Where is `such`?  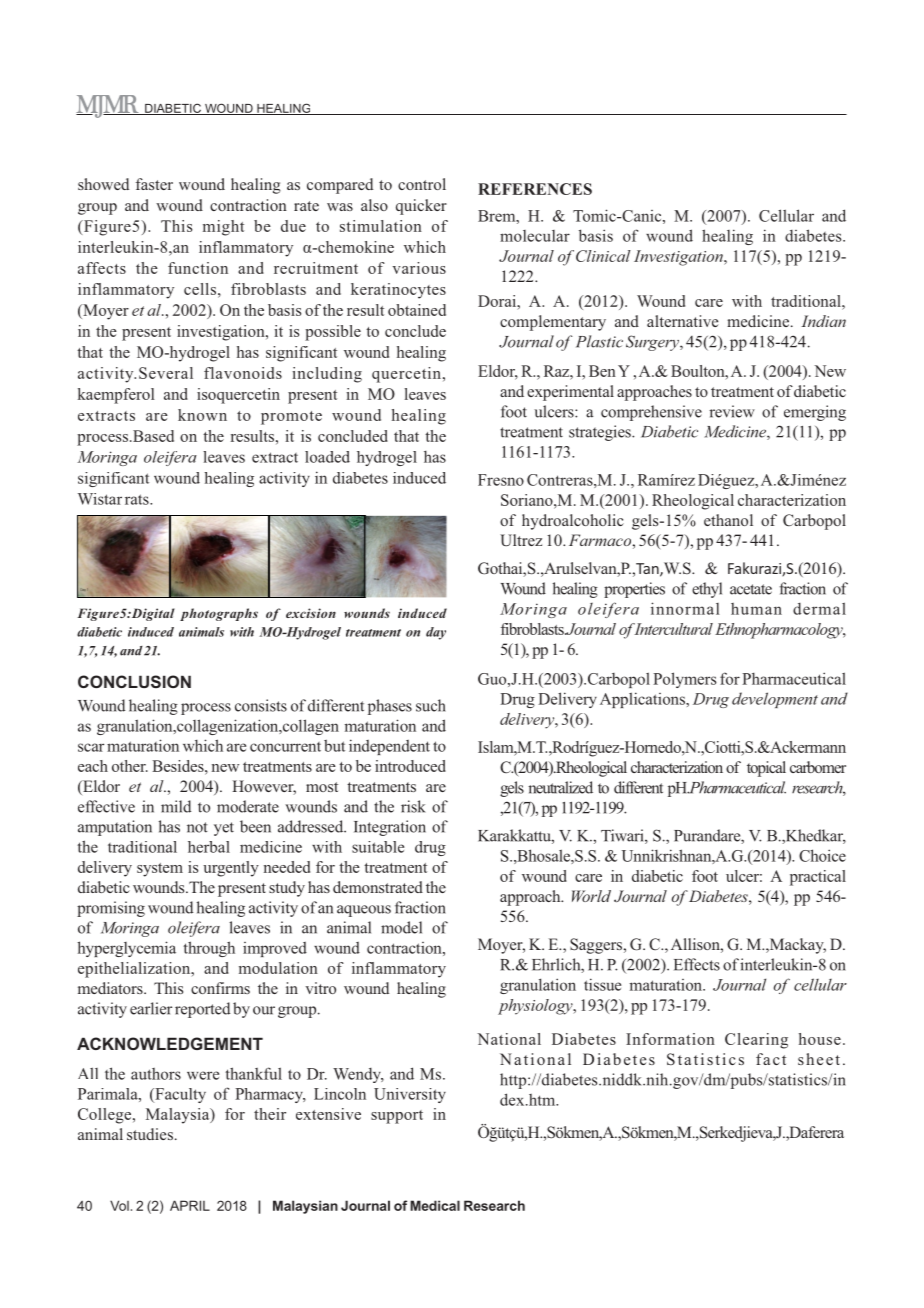
such is located at coordinates (431, 705).
